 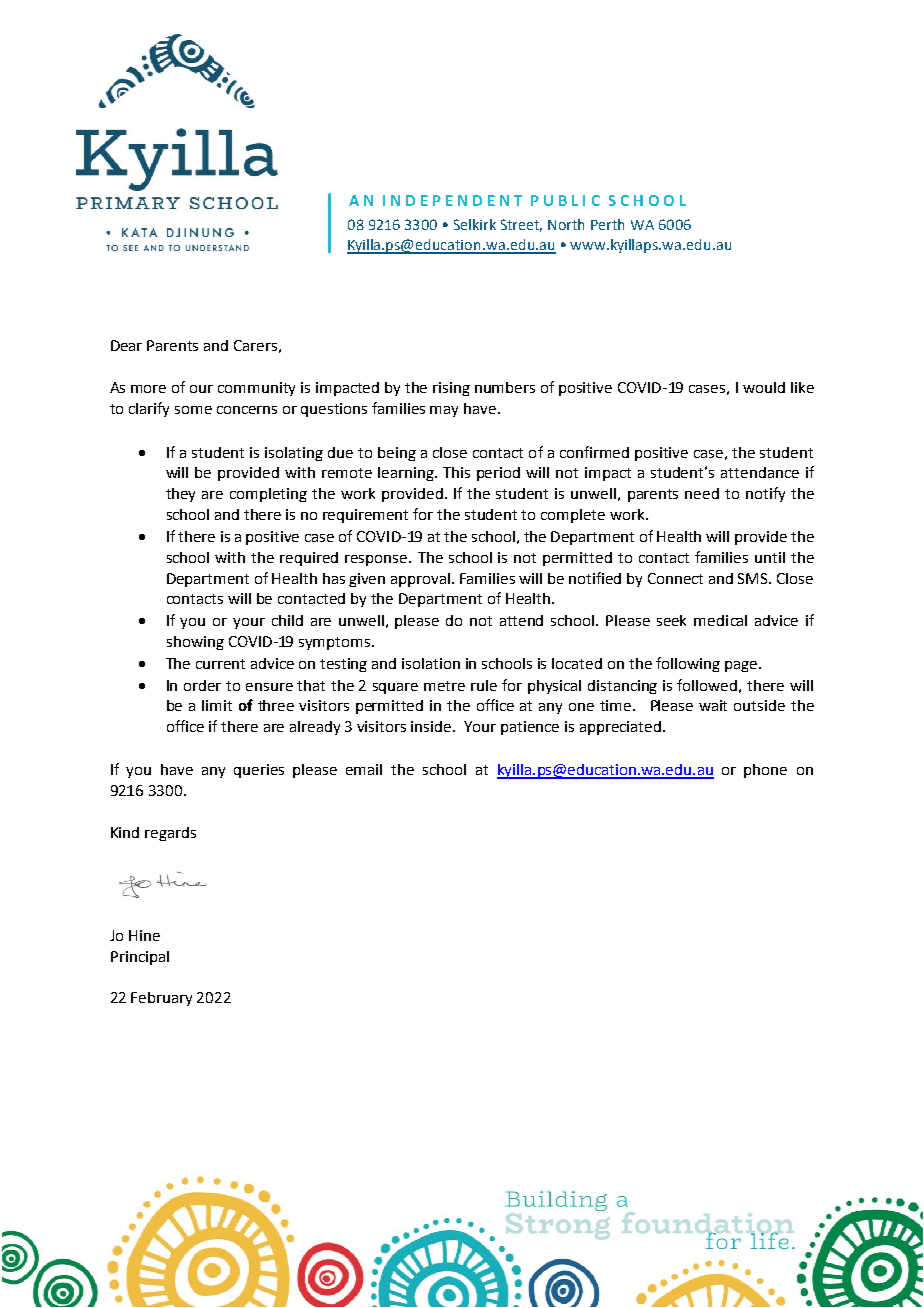 What do you see at coordinates (713, 705) in the image?
I see `wait` at bounding box center [713, 705].
